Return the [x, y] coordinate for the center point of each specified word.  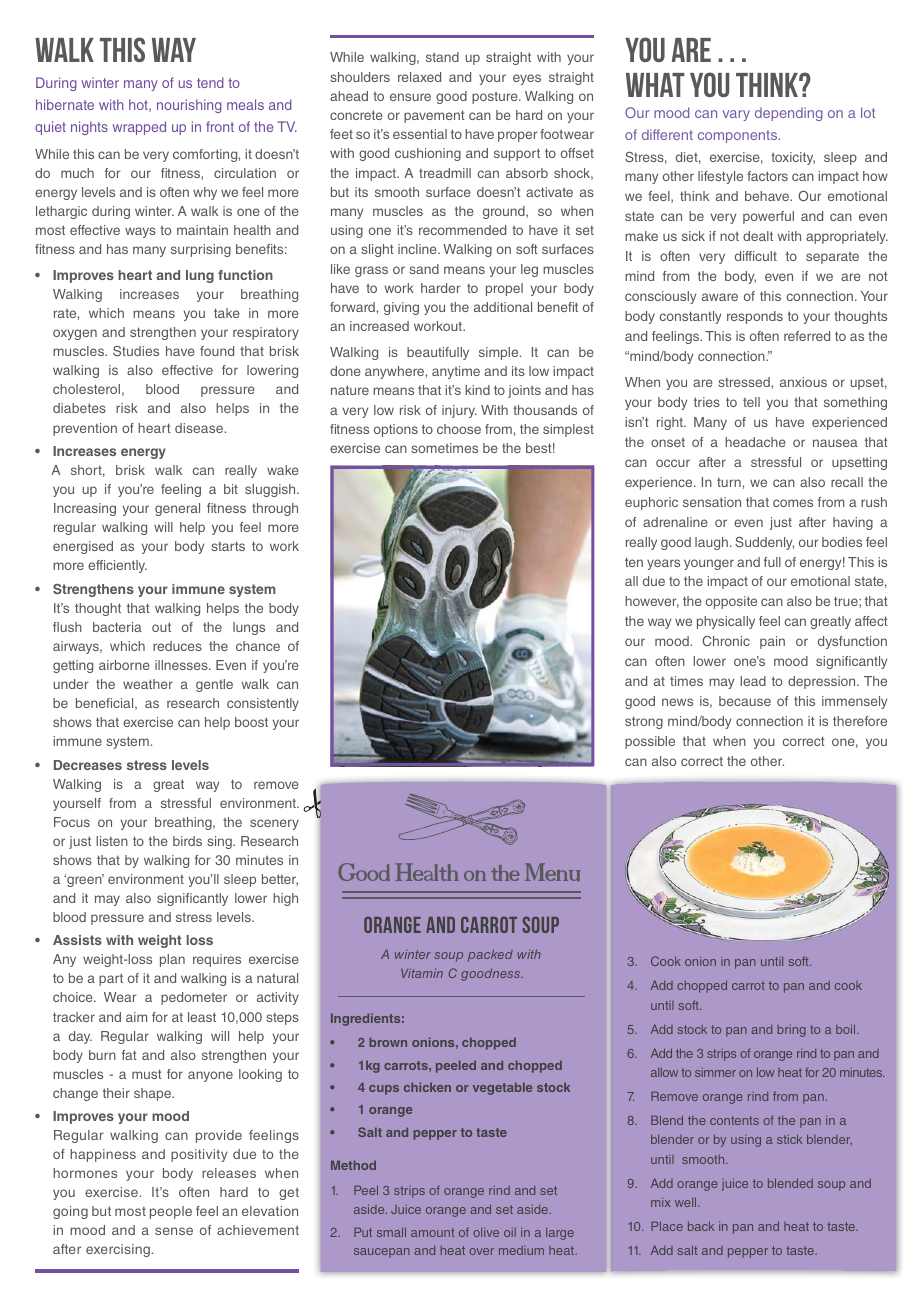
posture [496, 98]
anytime [456, 372]
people [171, 1212]
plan [172, 960]
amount [432, 1232]
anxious [803, 382]
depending [788, 114]
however [652, 602]
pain [772, 642]
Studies [136, 351]
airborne [124, 665]
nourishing [189, 106]
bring [791, 1031]
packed [490, 955]
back [701, 1226]
